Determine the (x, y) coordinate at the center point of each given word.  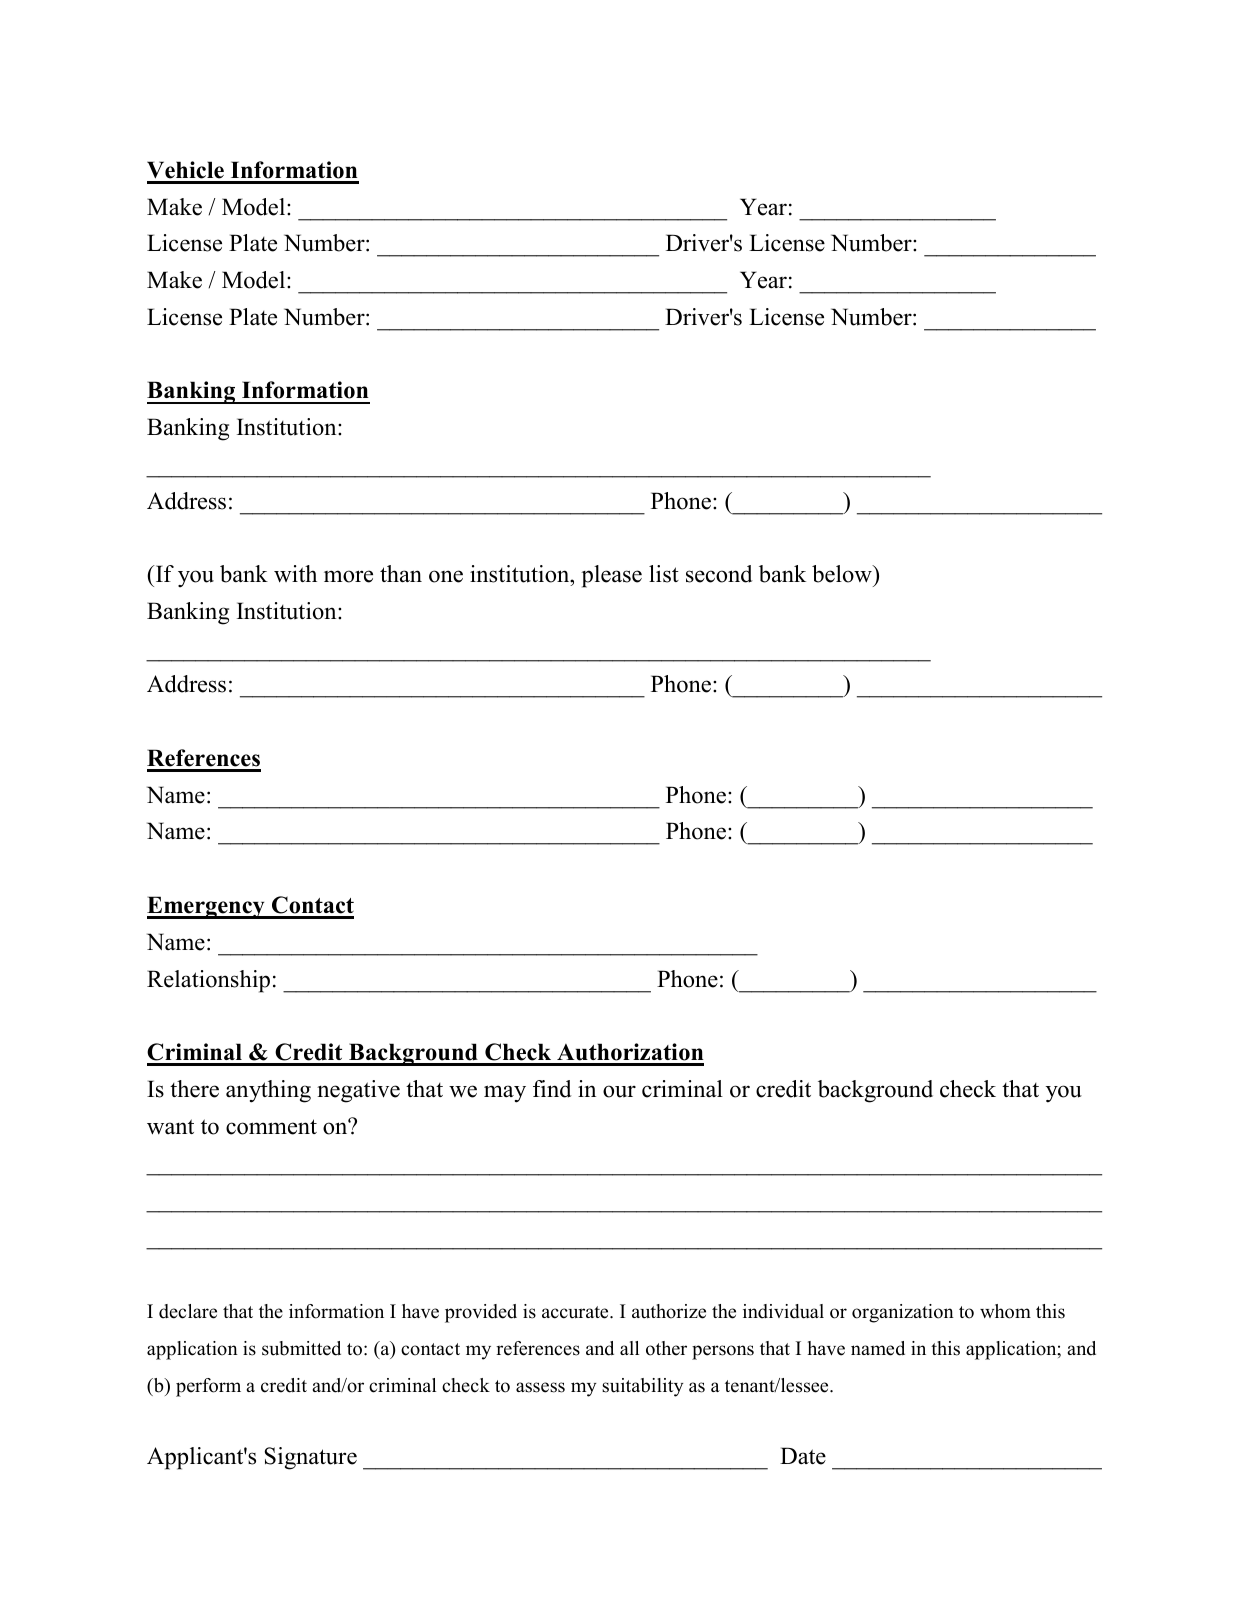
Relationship (208, 981)
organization (903, 1313)
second (719, 574)
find (552, 1089)
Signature (310, 1458)
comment (271, 1127)
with (295, 574)
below (843, 574)
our (619, 1091)
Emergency (207, 907)
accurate (576, 1312)
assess (540, 1387)
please (611, 576)
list (664, 574)
